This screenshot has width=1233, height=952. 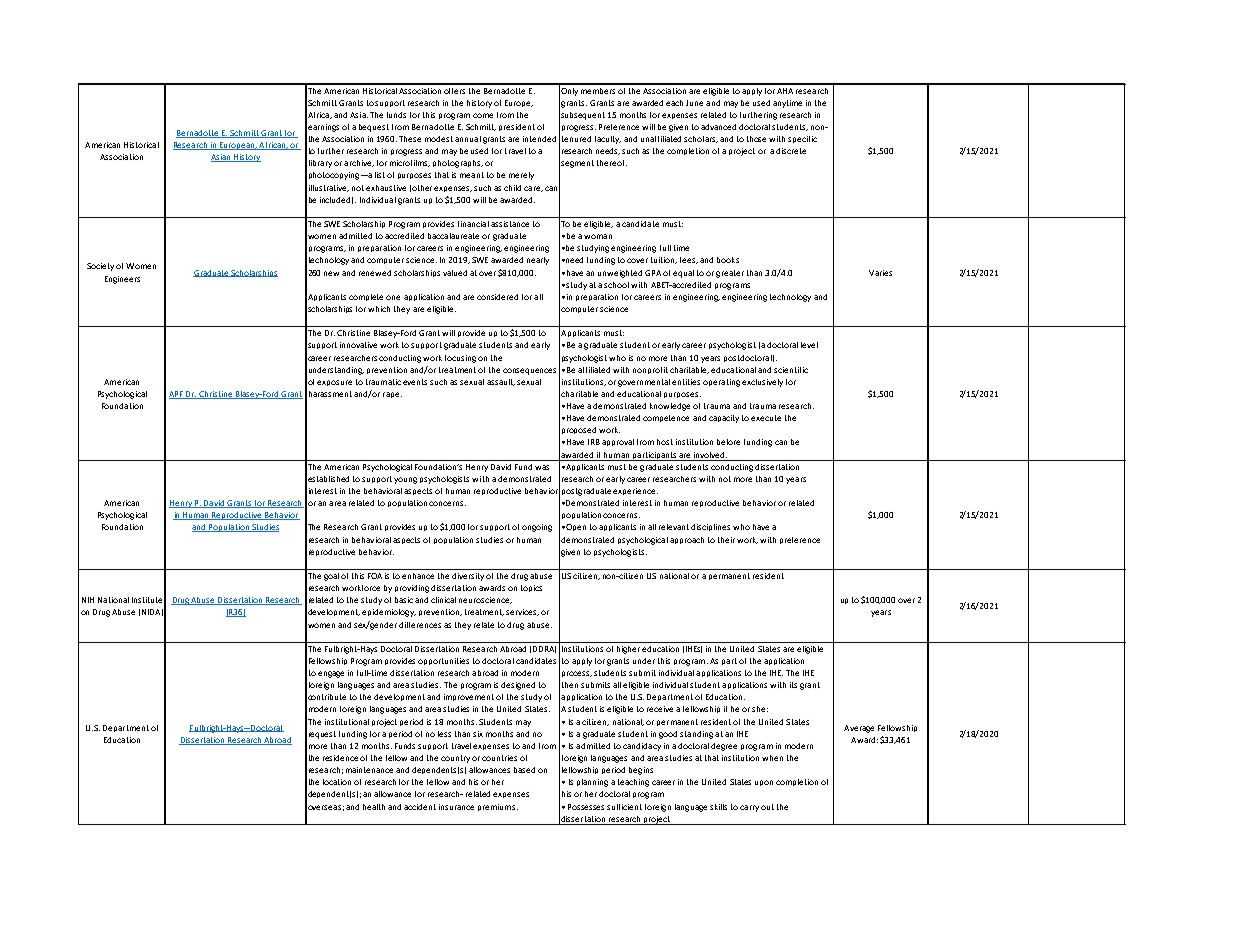 I want to click on diversity, so click(x=468, y=577).
